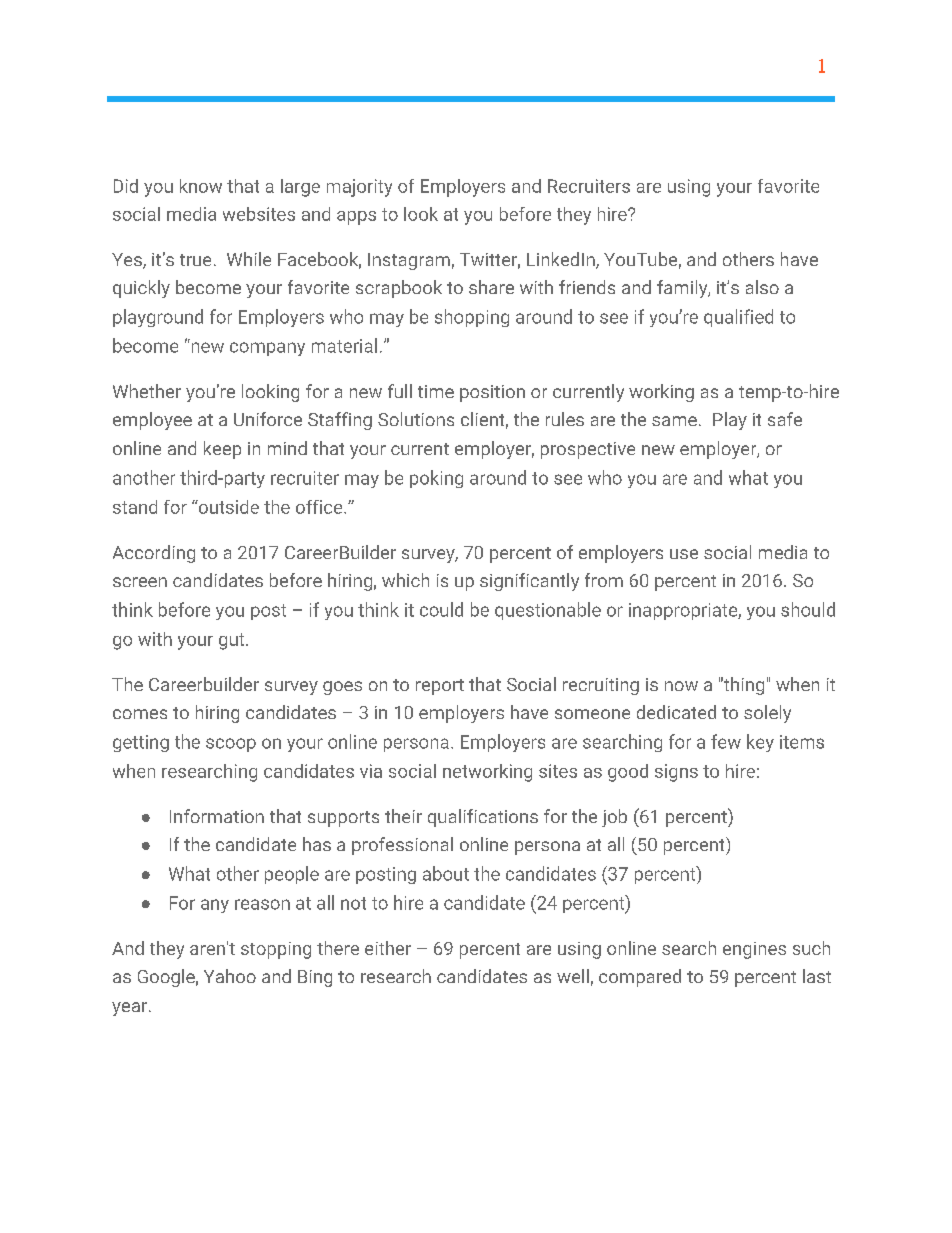 This screenshot has width=952, height=1233. I want to click on Yahoo, so click(230, 976).
